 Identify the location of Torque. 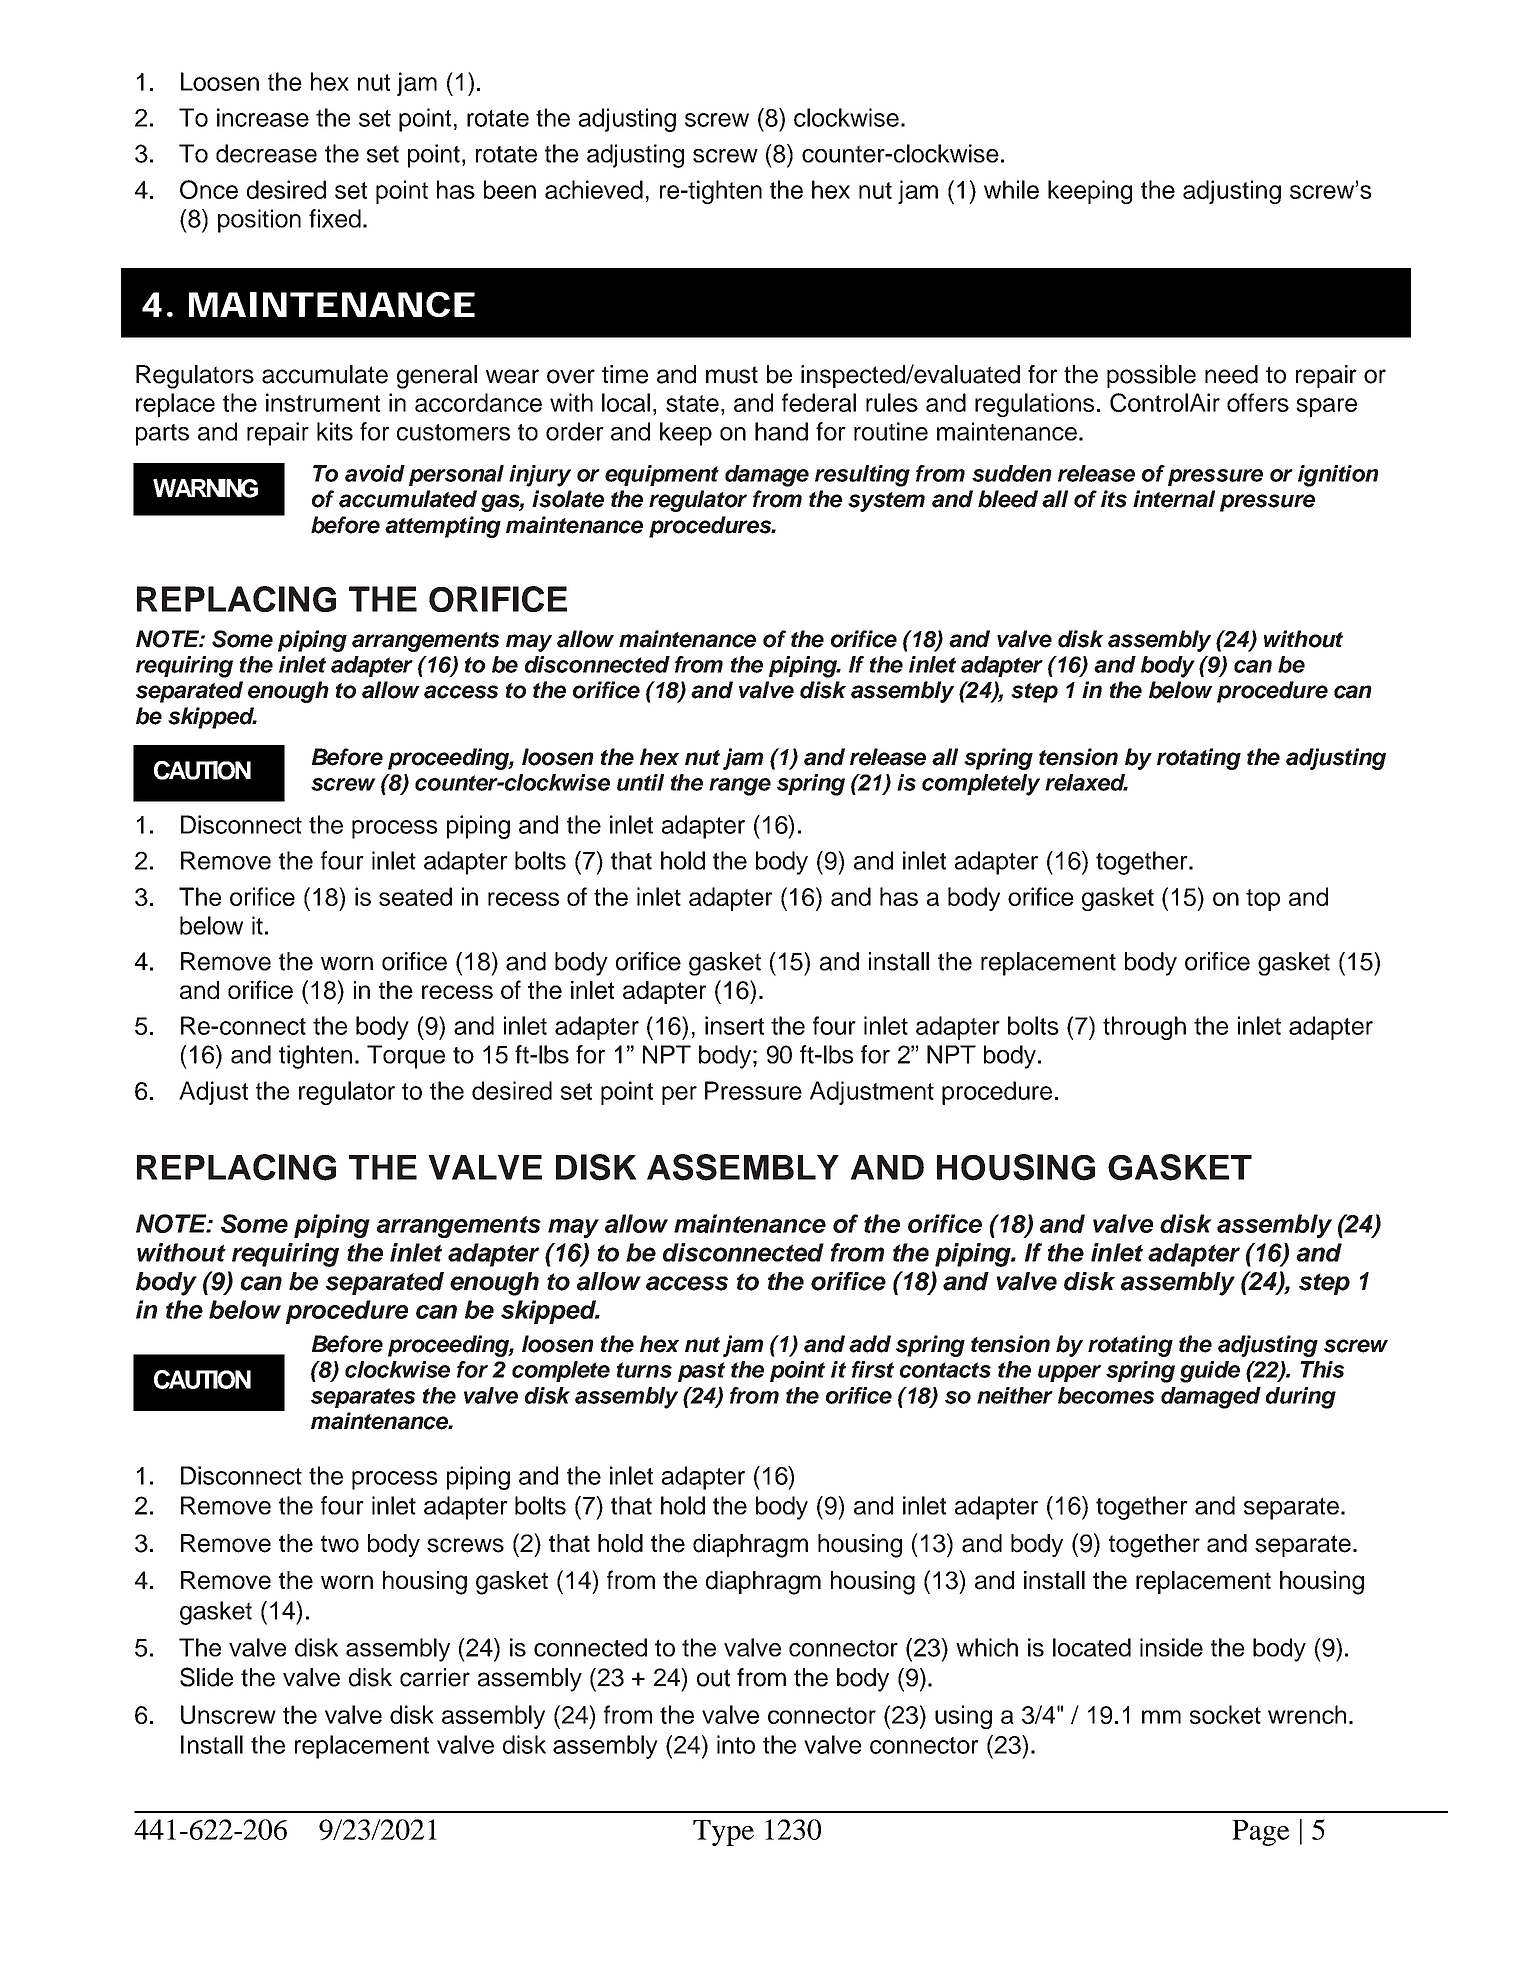
(406, 1057).
